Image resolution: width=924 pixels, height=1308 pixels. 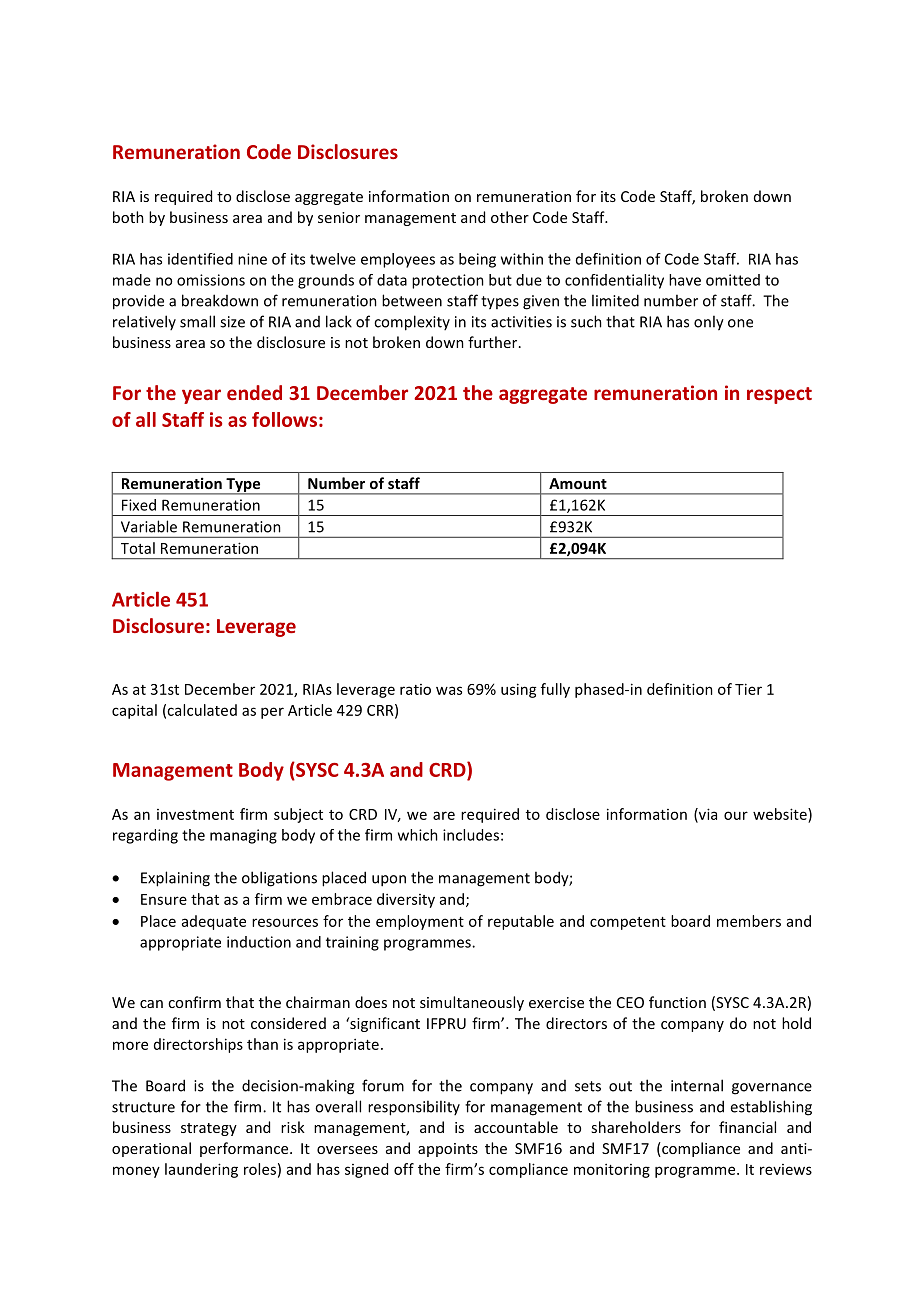 What do you see at coordinates (477, 260) in the screenshot?
I see `being` at bounding box center [477, 260].
